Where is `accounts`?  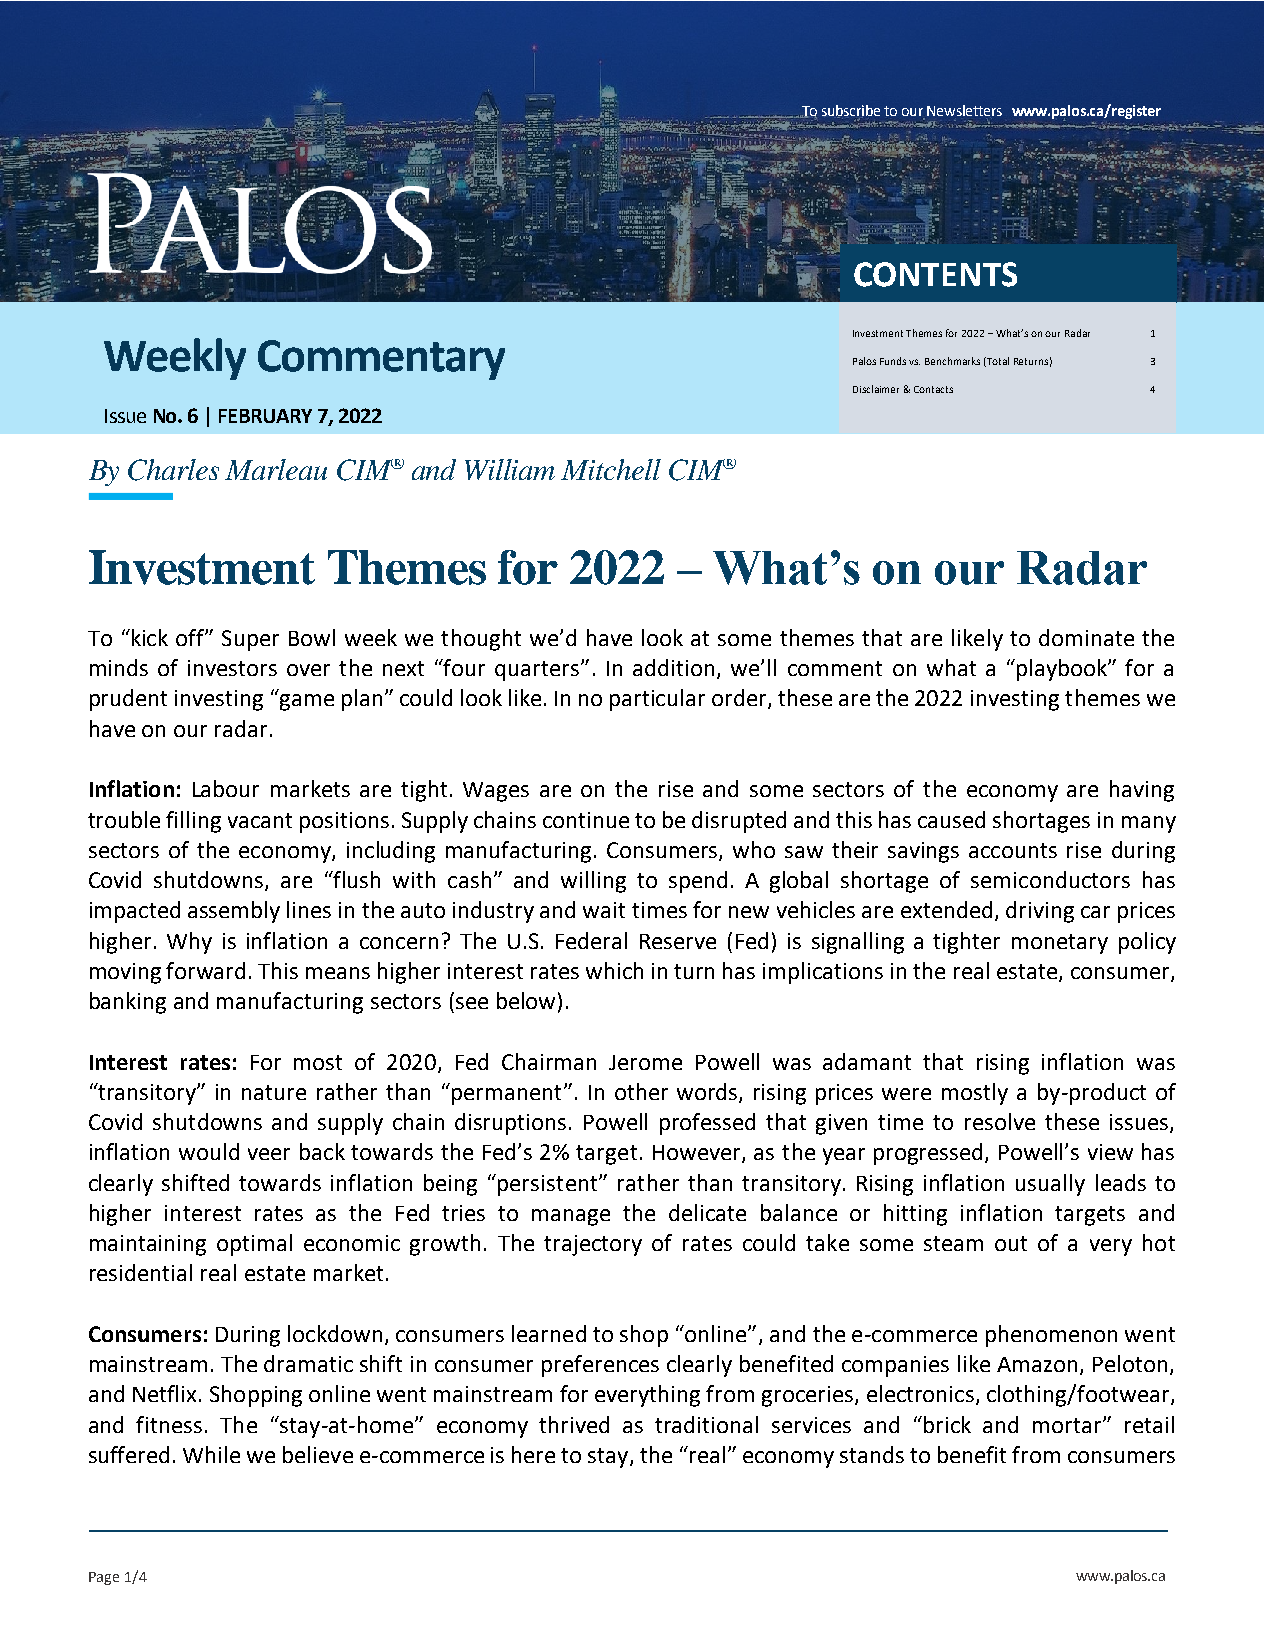
accounts is located at coordinates (1013, 850).
